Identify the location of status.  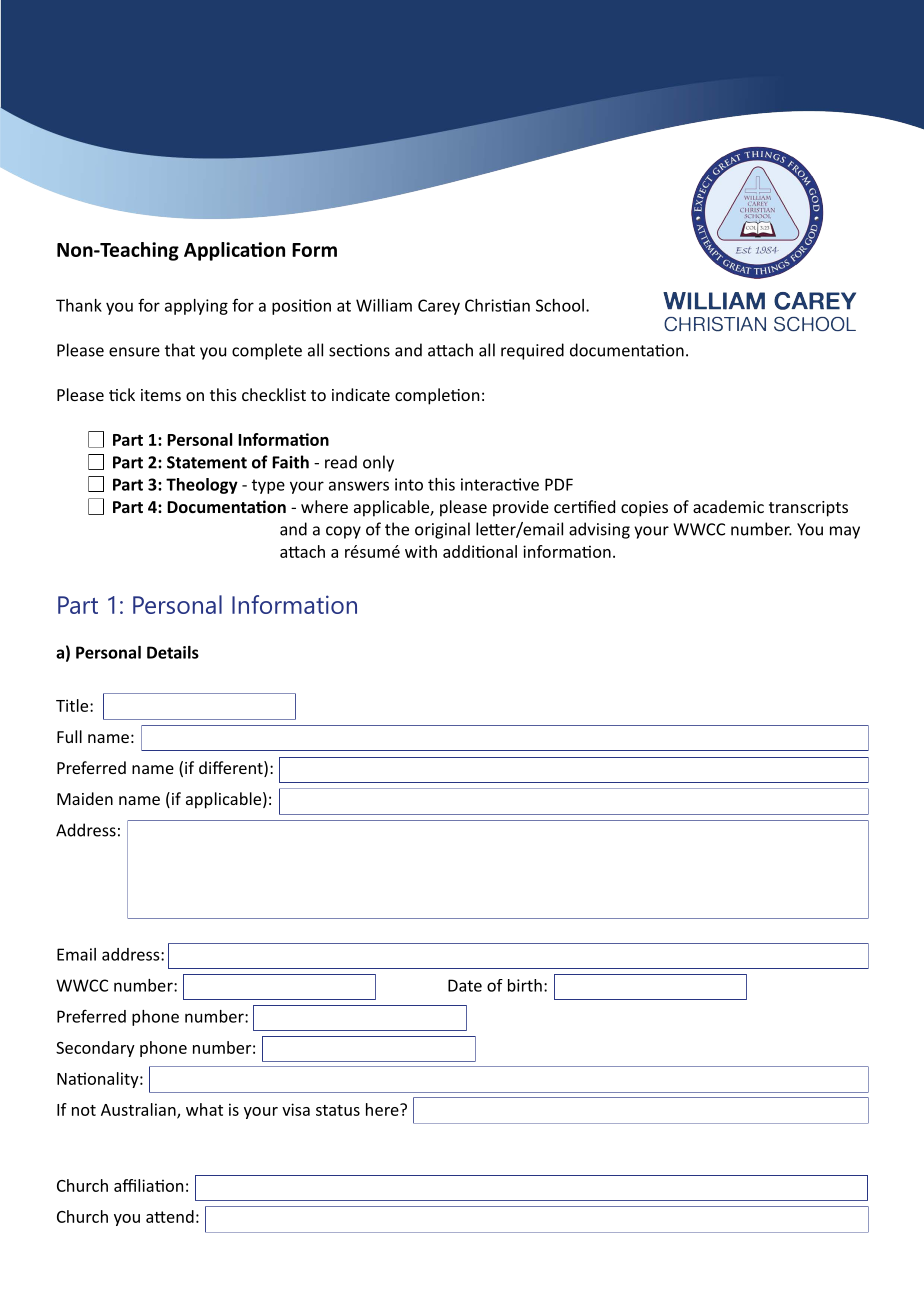
(338, 1110).
